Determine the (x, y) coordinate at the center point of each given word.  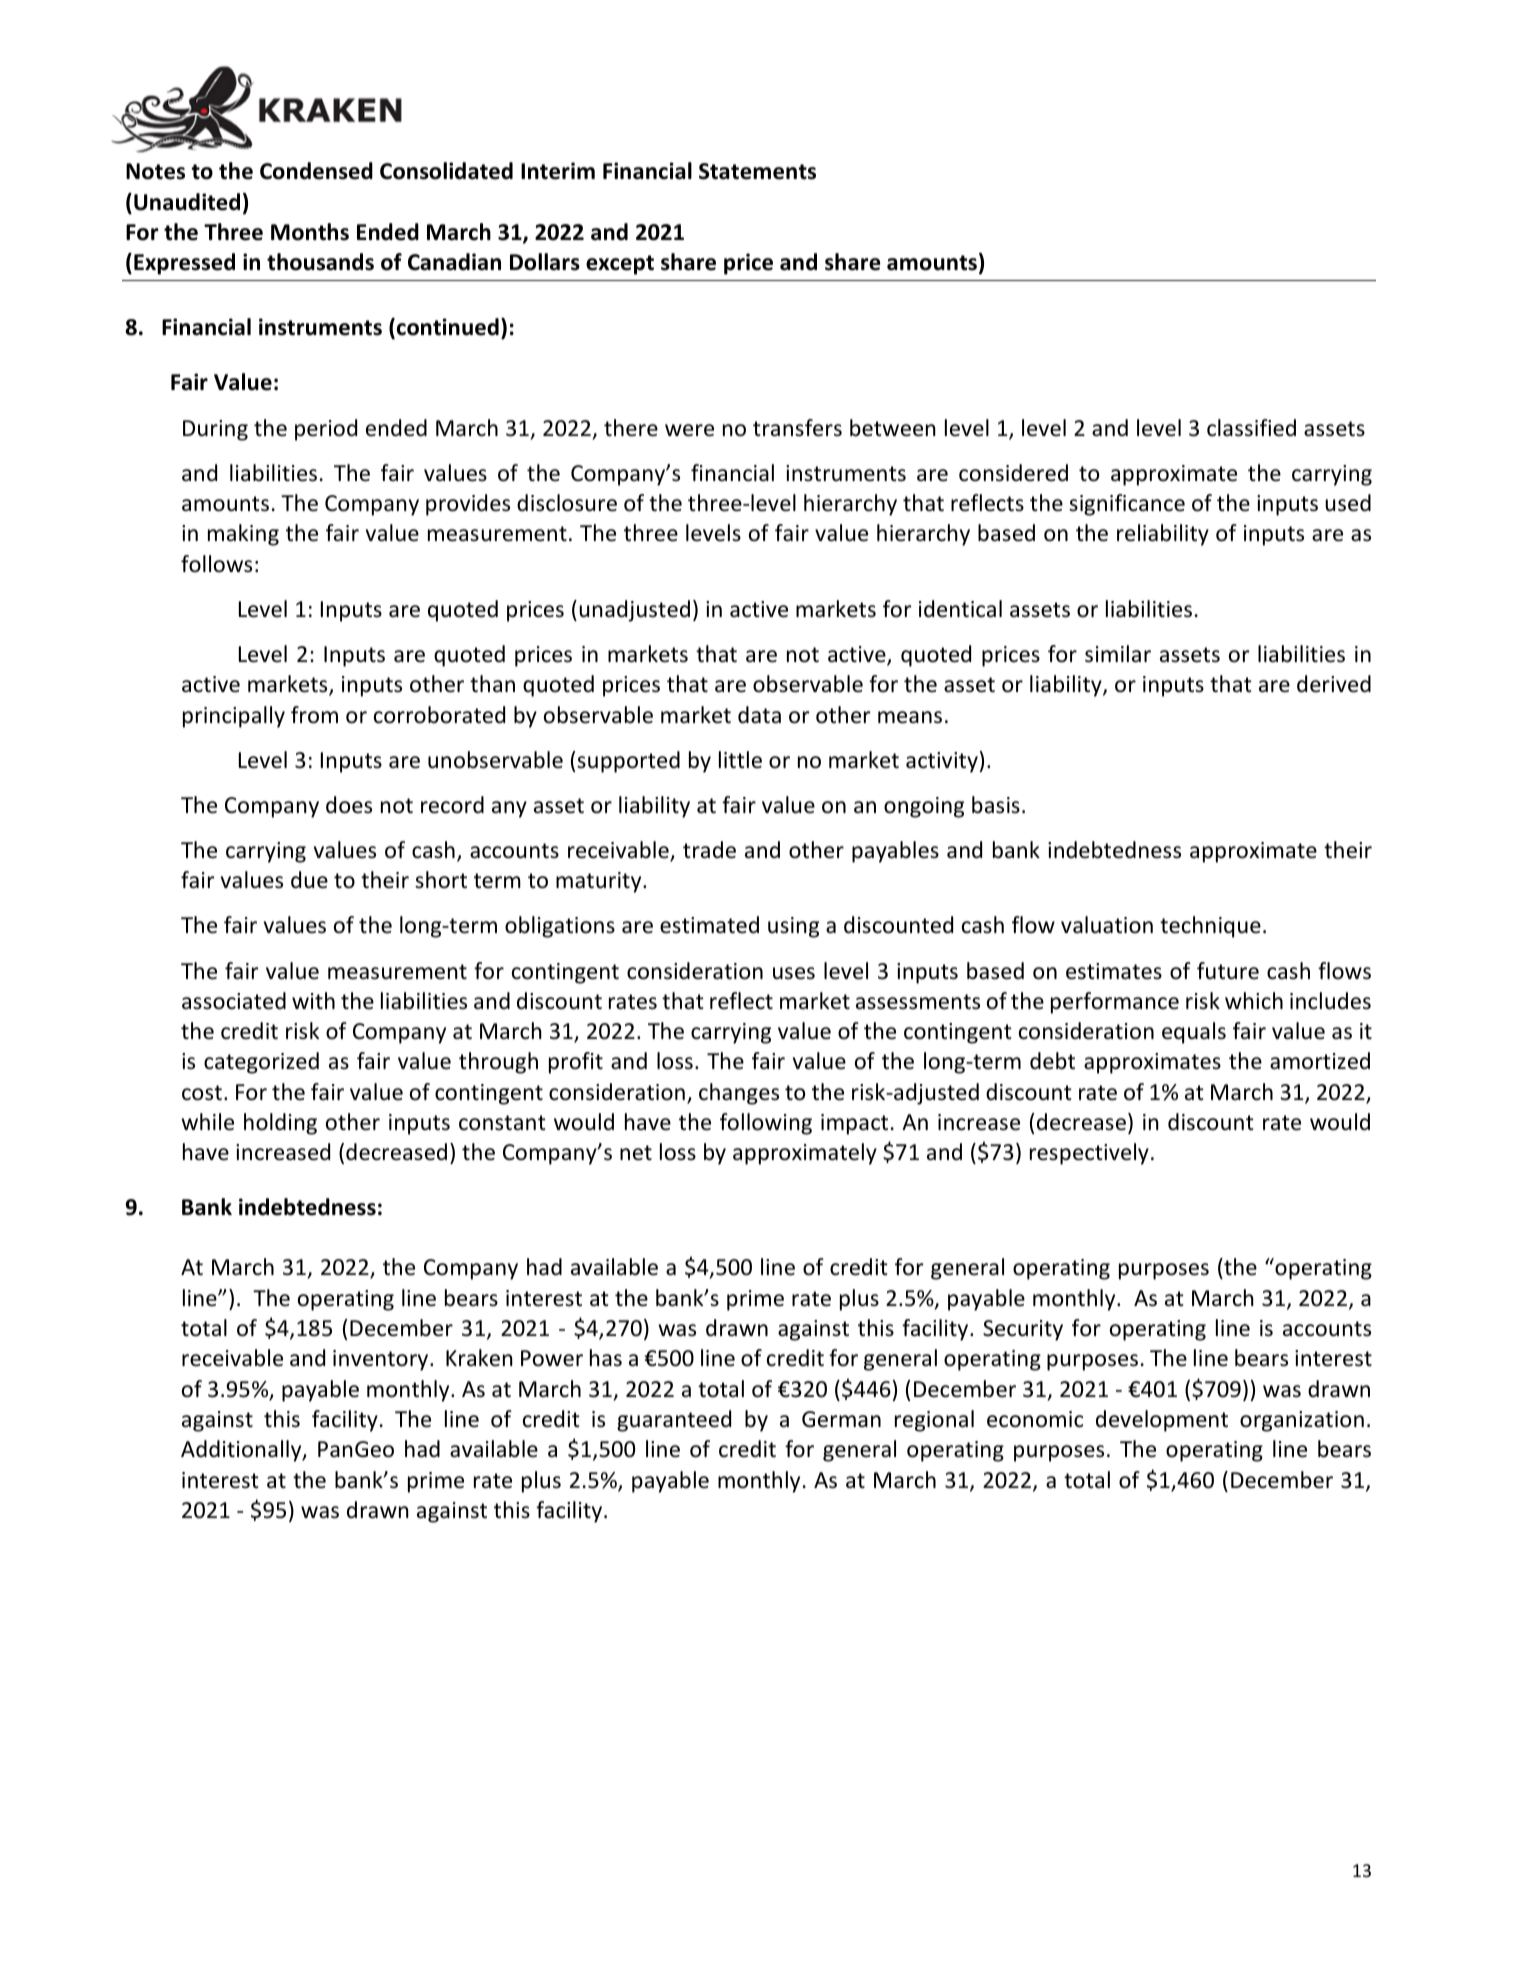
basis (996, 805)
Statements (757, 171)
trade (709, 850)
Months (310, 232)
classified (1251, 428)
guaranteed (674, 1421)
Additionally (242, 1451)
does (349, 805)
